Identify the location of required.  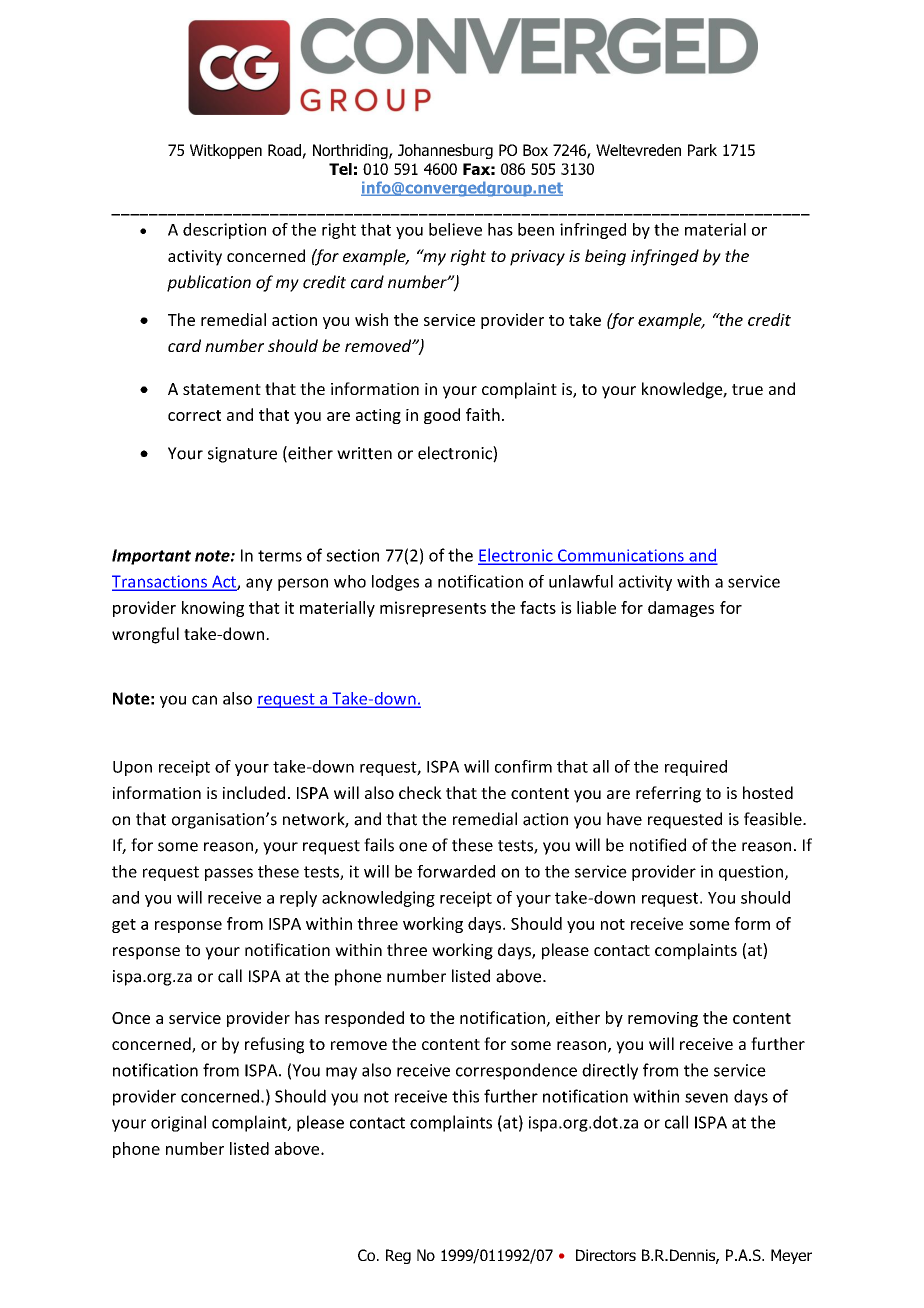
(696, 768).
